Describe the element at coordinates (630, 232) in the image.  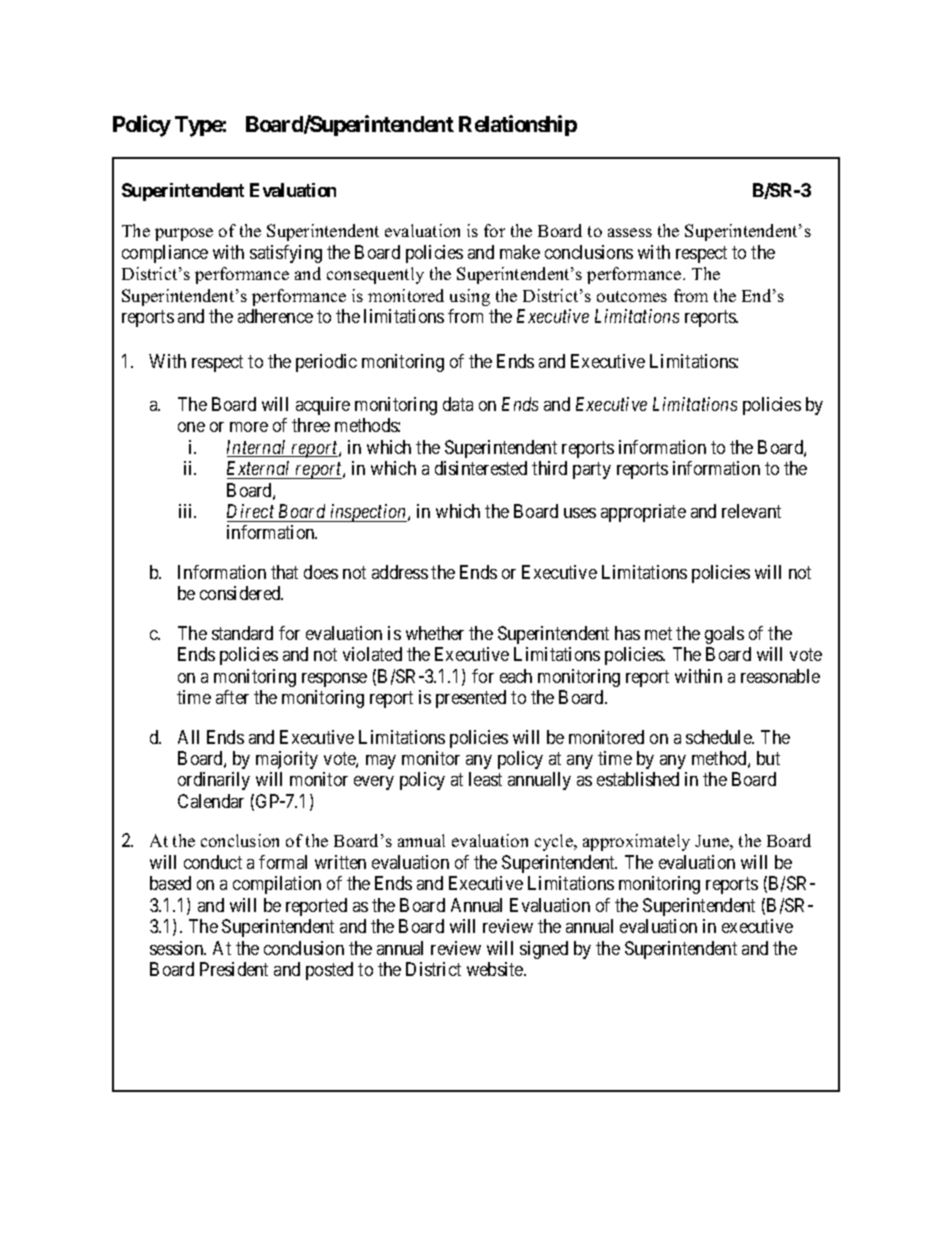
I see `assess` at that location.
